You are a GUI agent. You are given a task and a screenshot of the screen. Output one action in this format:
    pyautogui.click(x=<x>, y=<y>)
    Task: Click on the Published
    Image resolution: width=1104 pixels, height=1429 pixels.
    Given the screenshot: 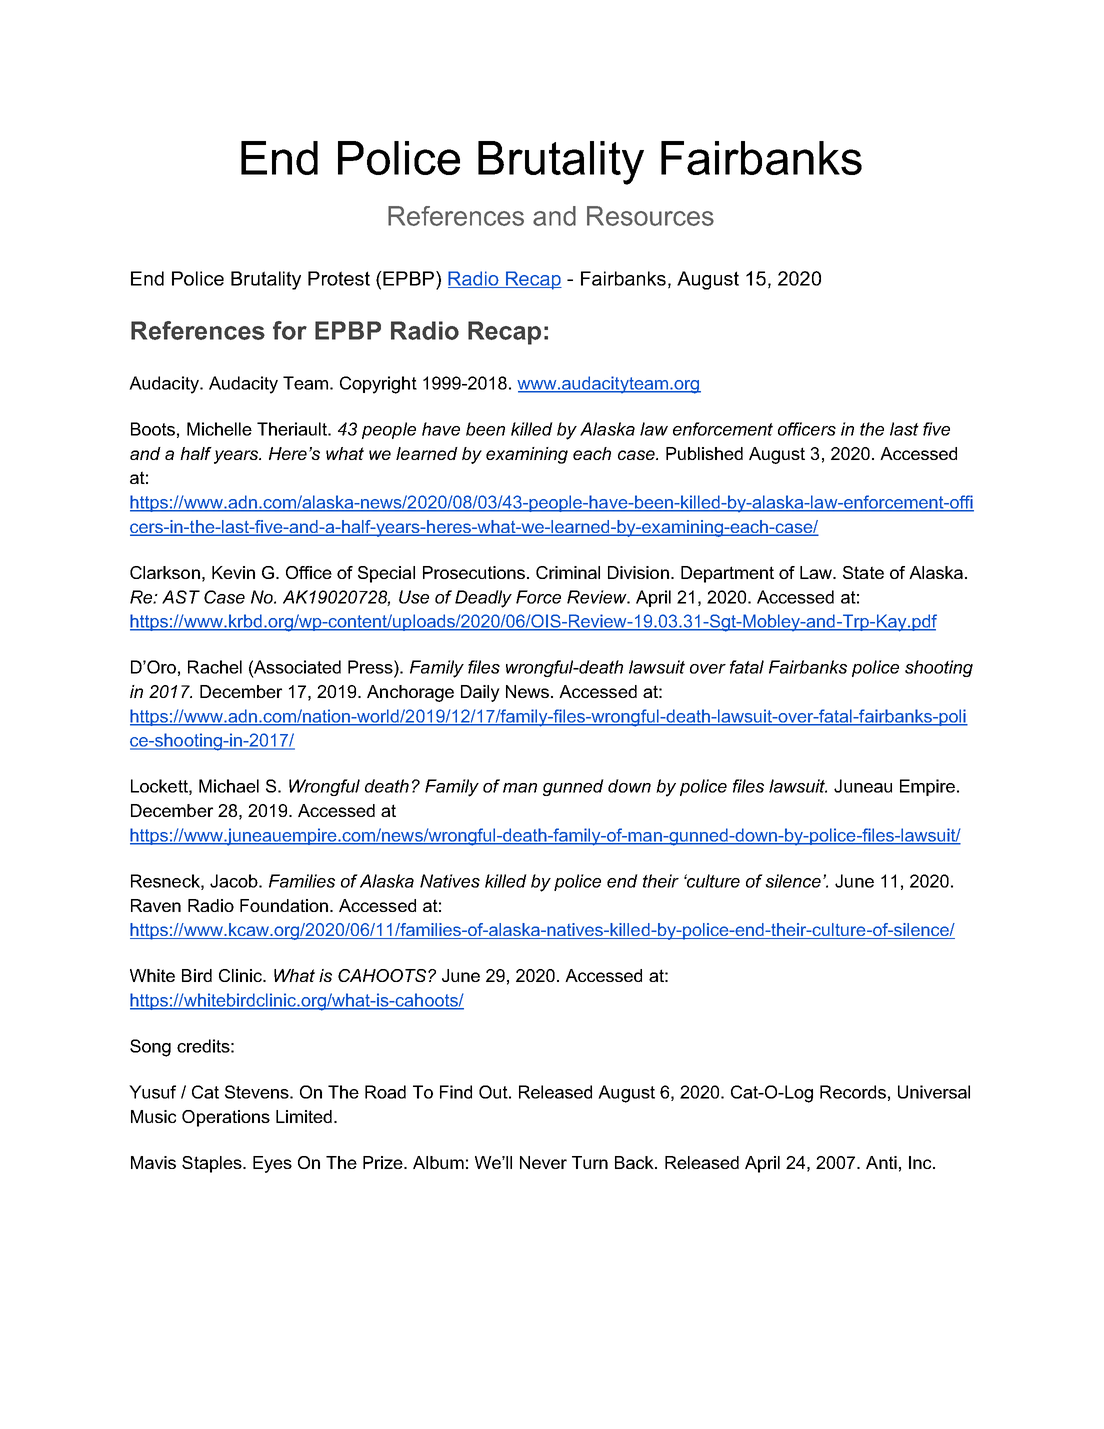 What is the action you would take?
    pyautogui.click(x=704, y=453)
